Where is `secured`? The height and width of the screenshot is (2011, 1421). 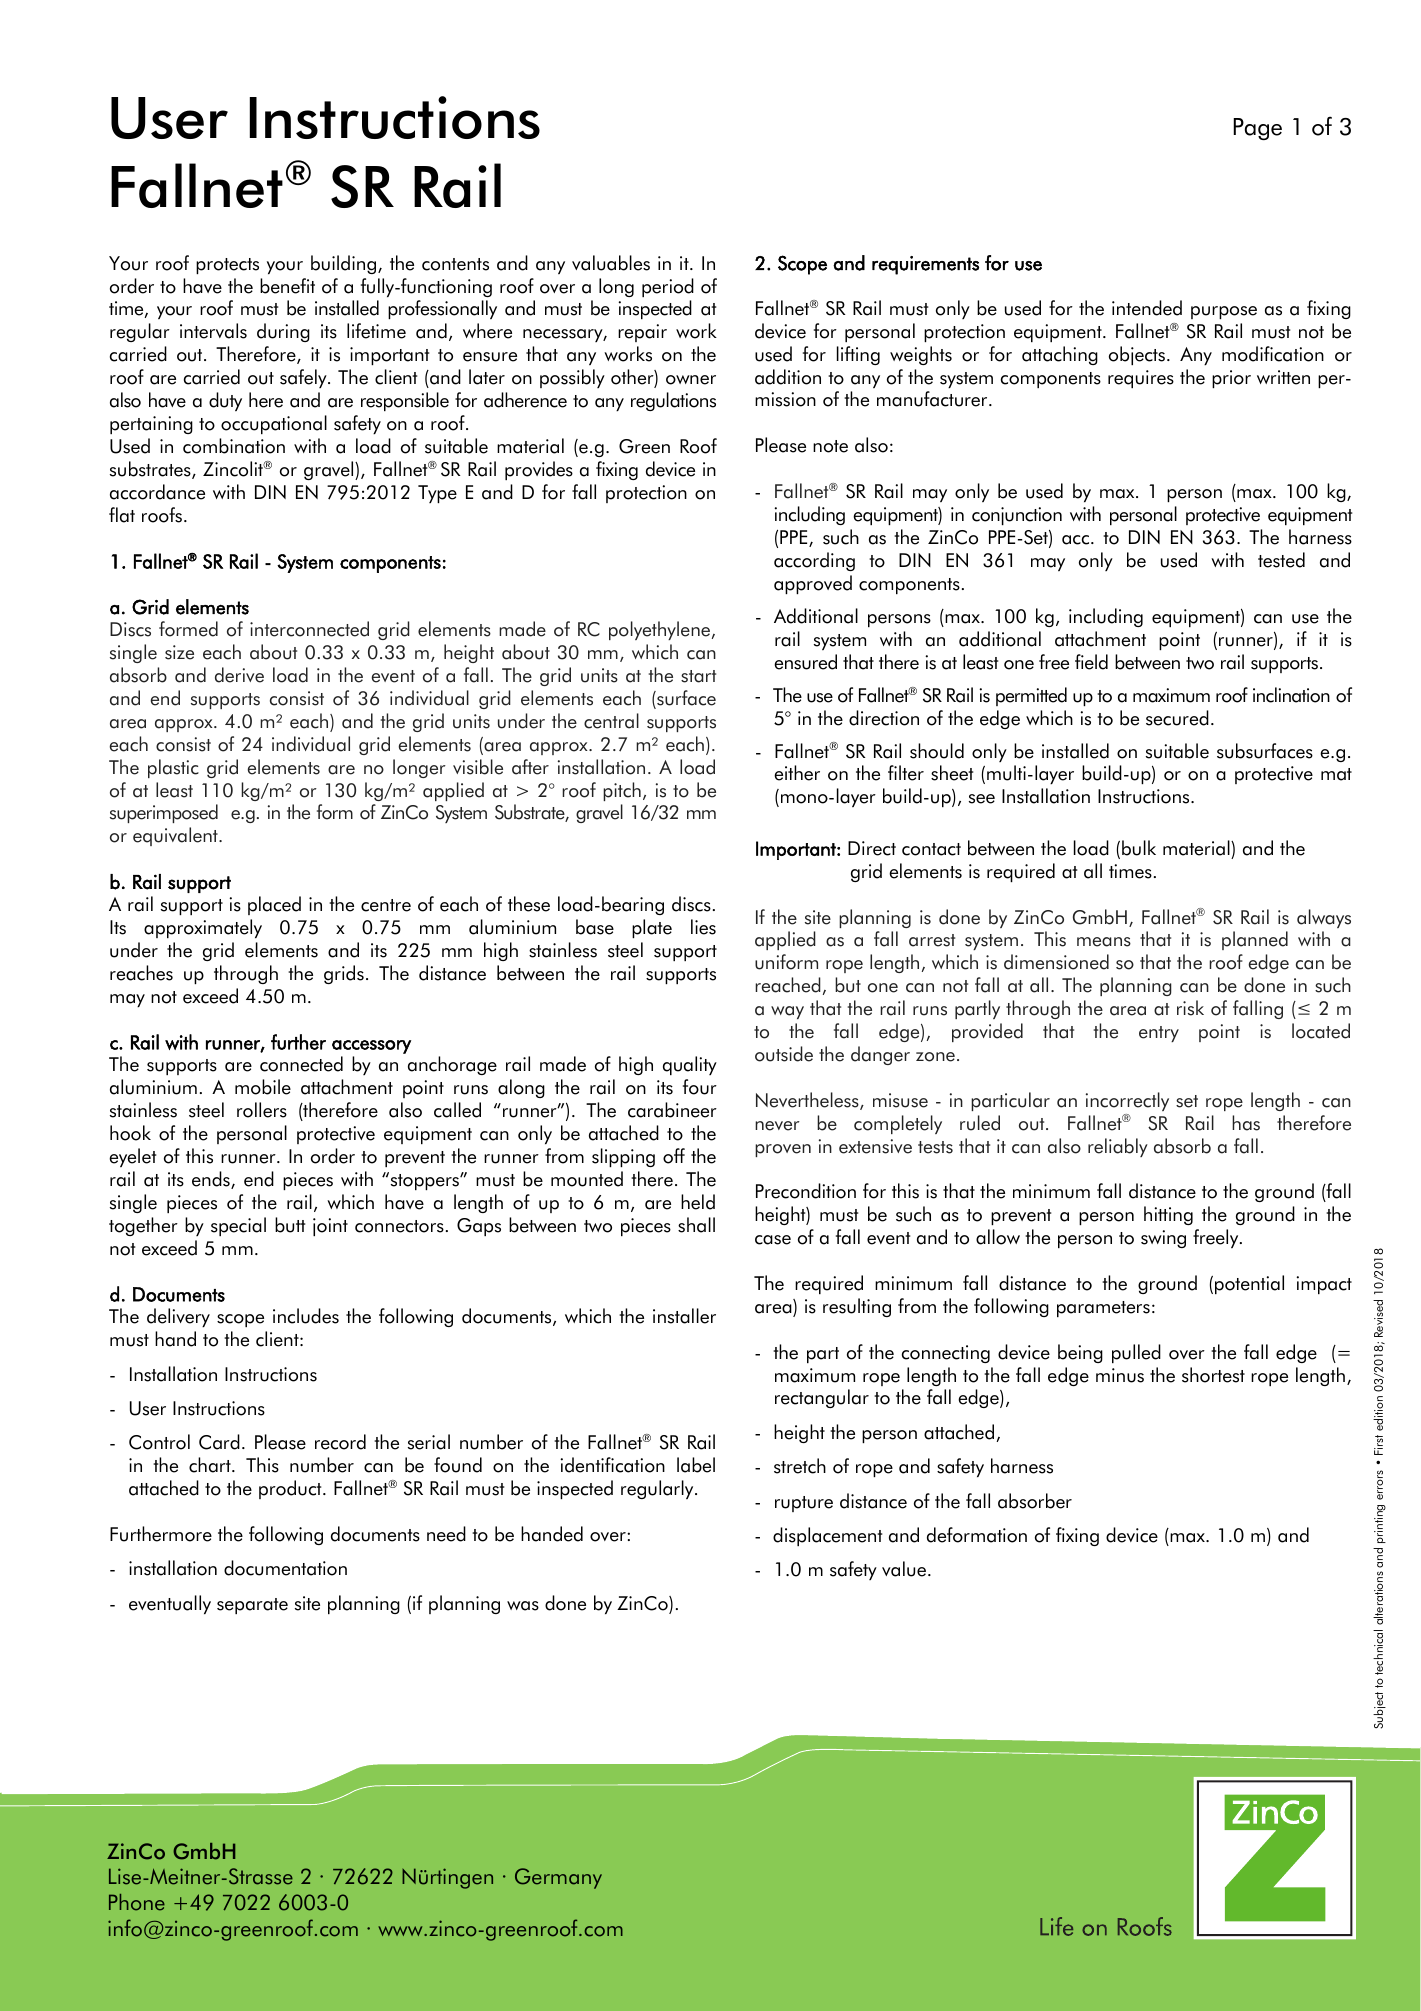 secured is located at coordinates (1177, 718).
